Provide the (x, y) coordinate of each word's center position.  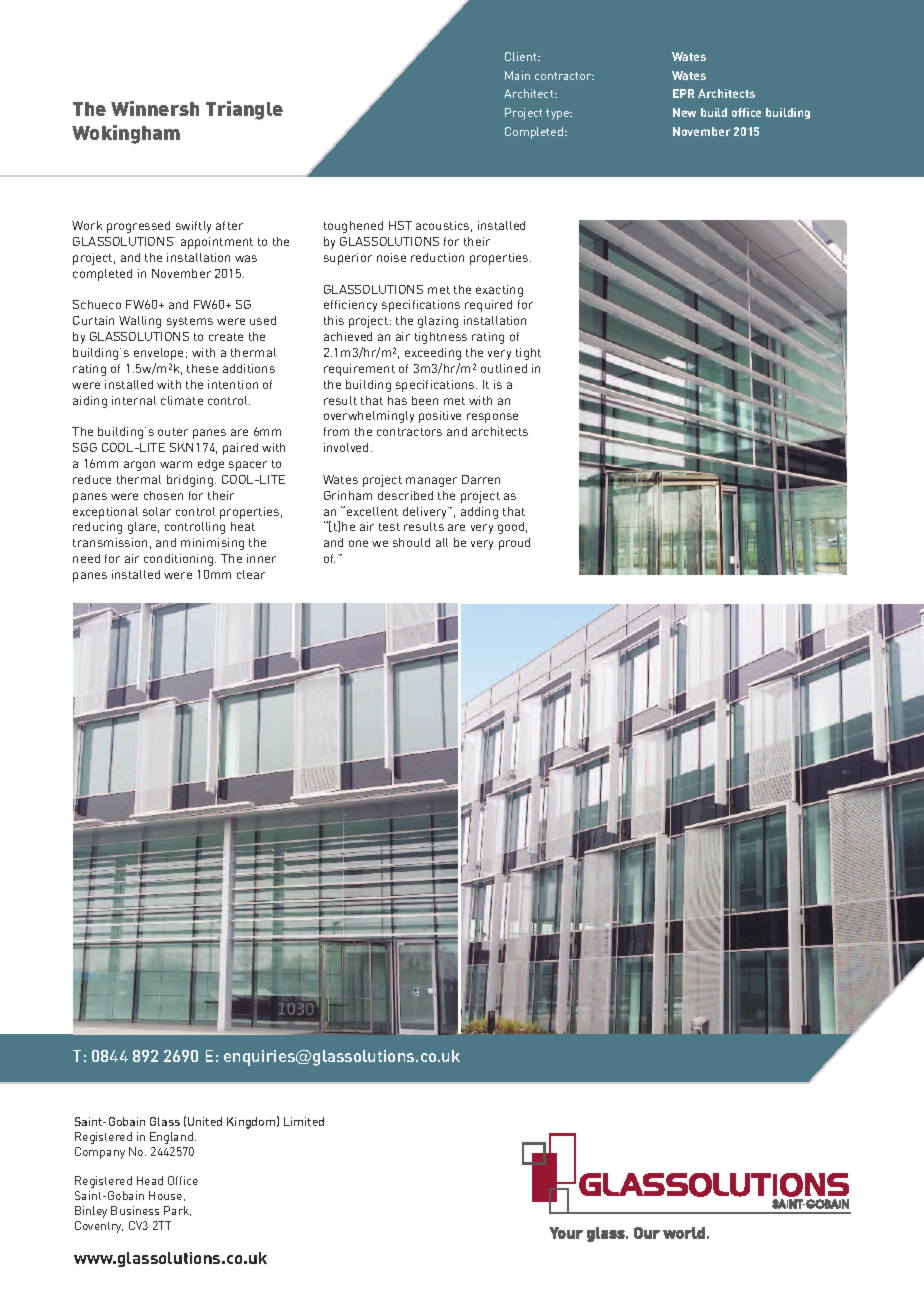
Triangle (244, 110)
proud (514, 544)
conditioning (180, 560)
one (358, 543)
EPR (683, 93)
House (167, 1196)
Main (517, 75)
